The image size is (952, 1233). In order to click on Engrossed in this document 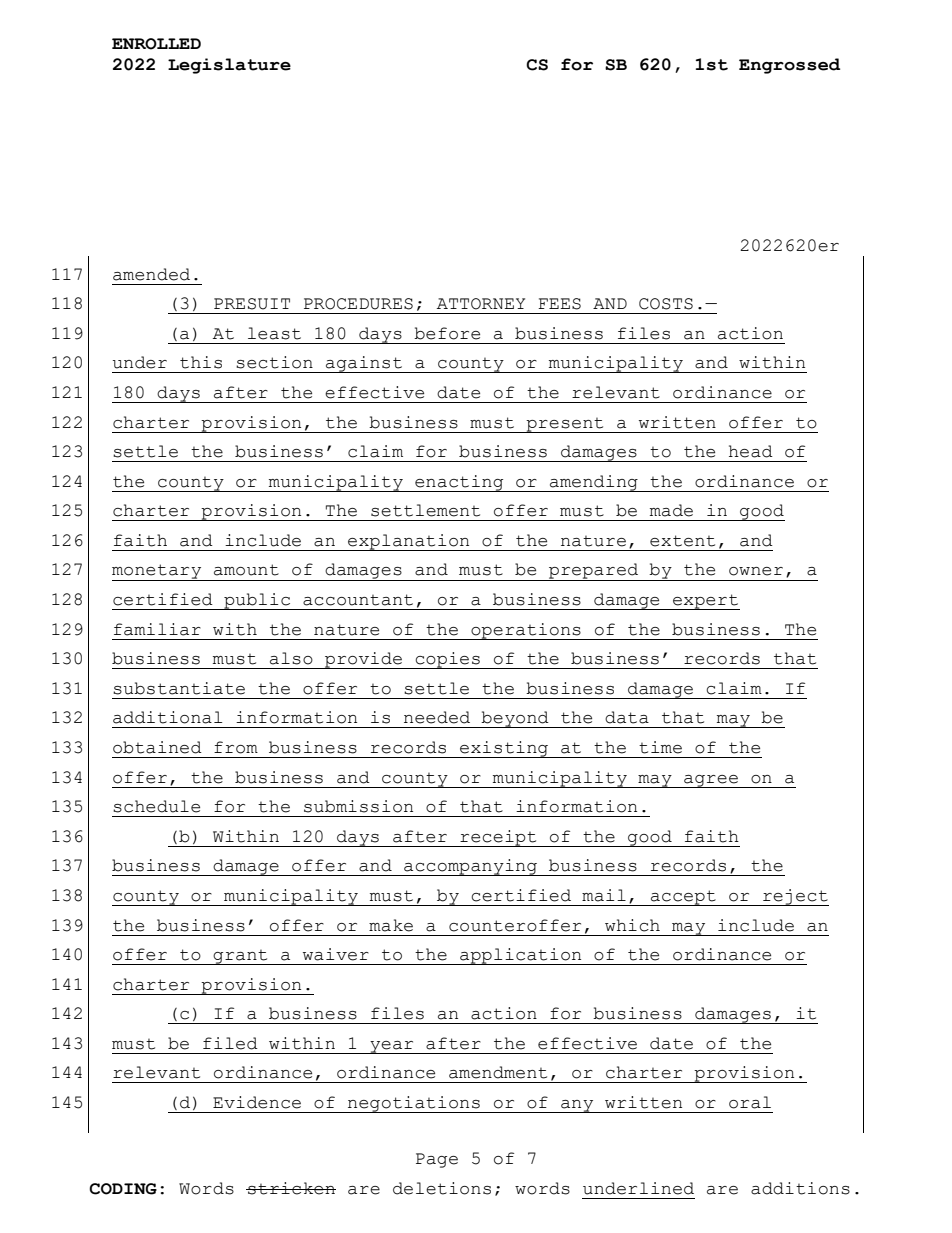, I will do `click(789, 66)`.
